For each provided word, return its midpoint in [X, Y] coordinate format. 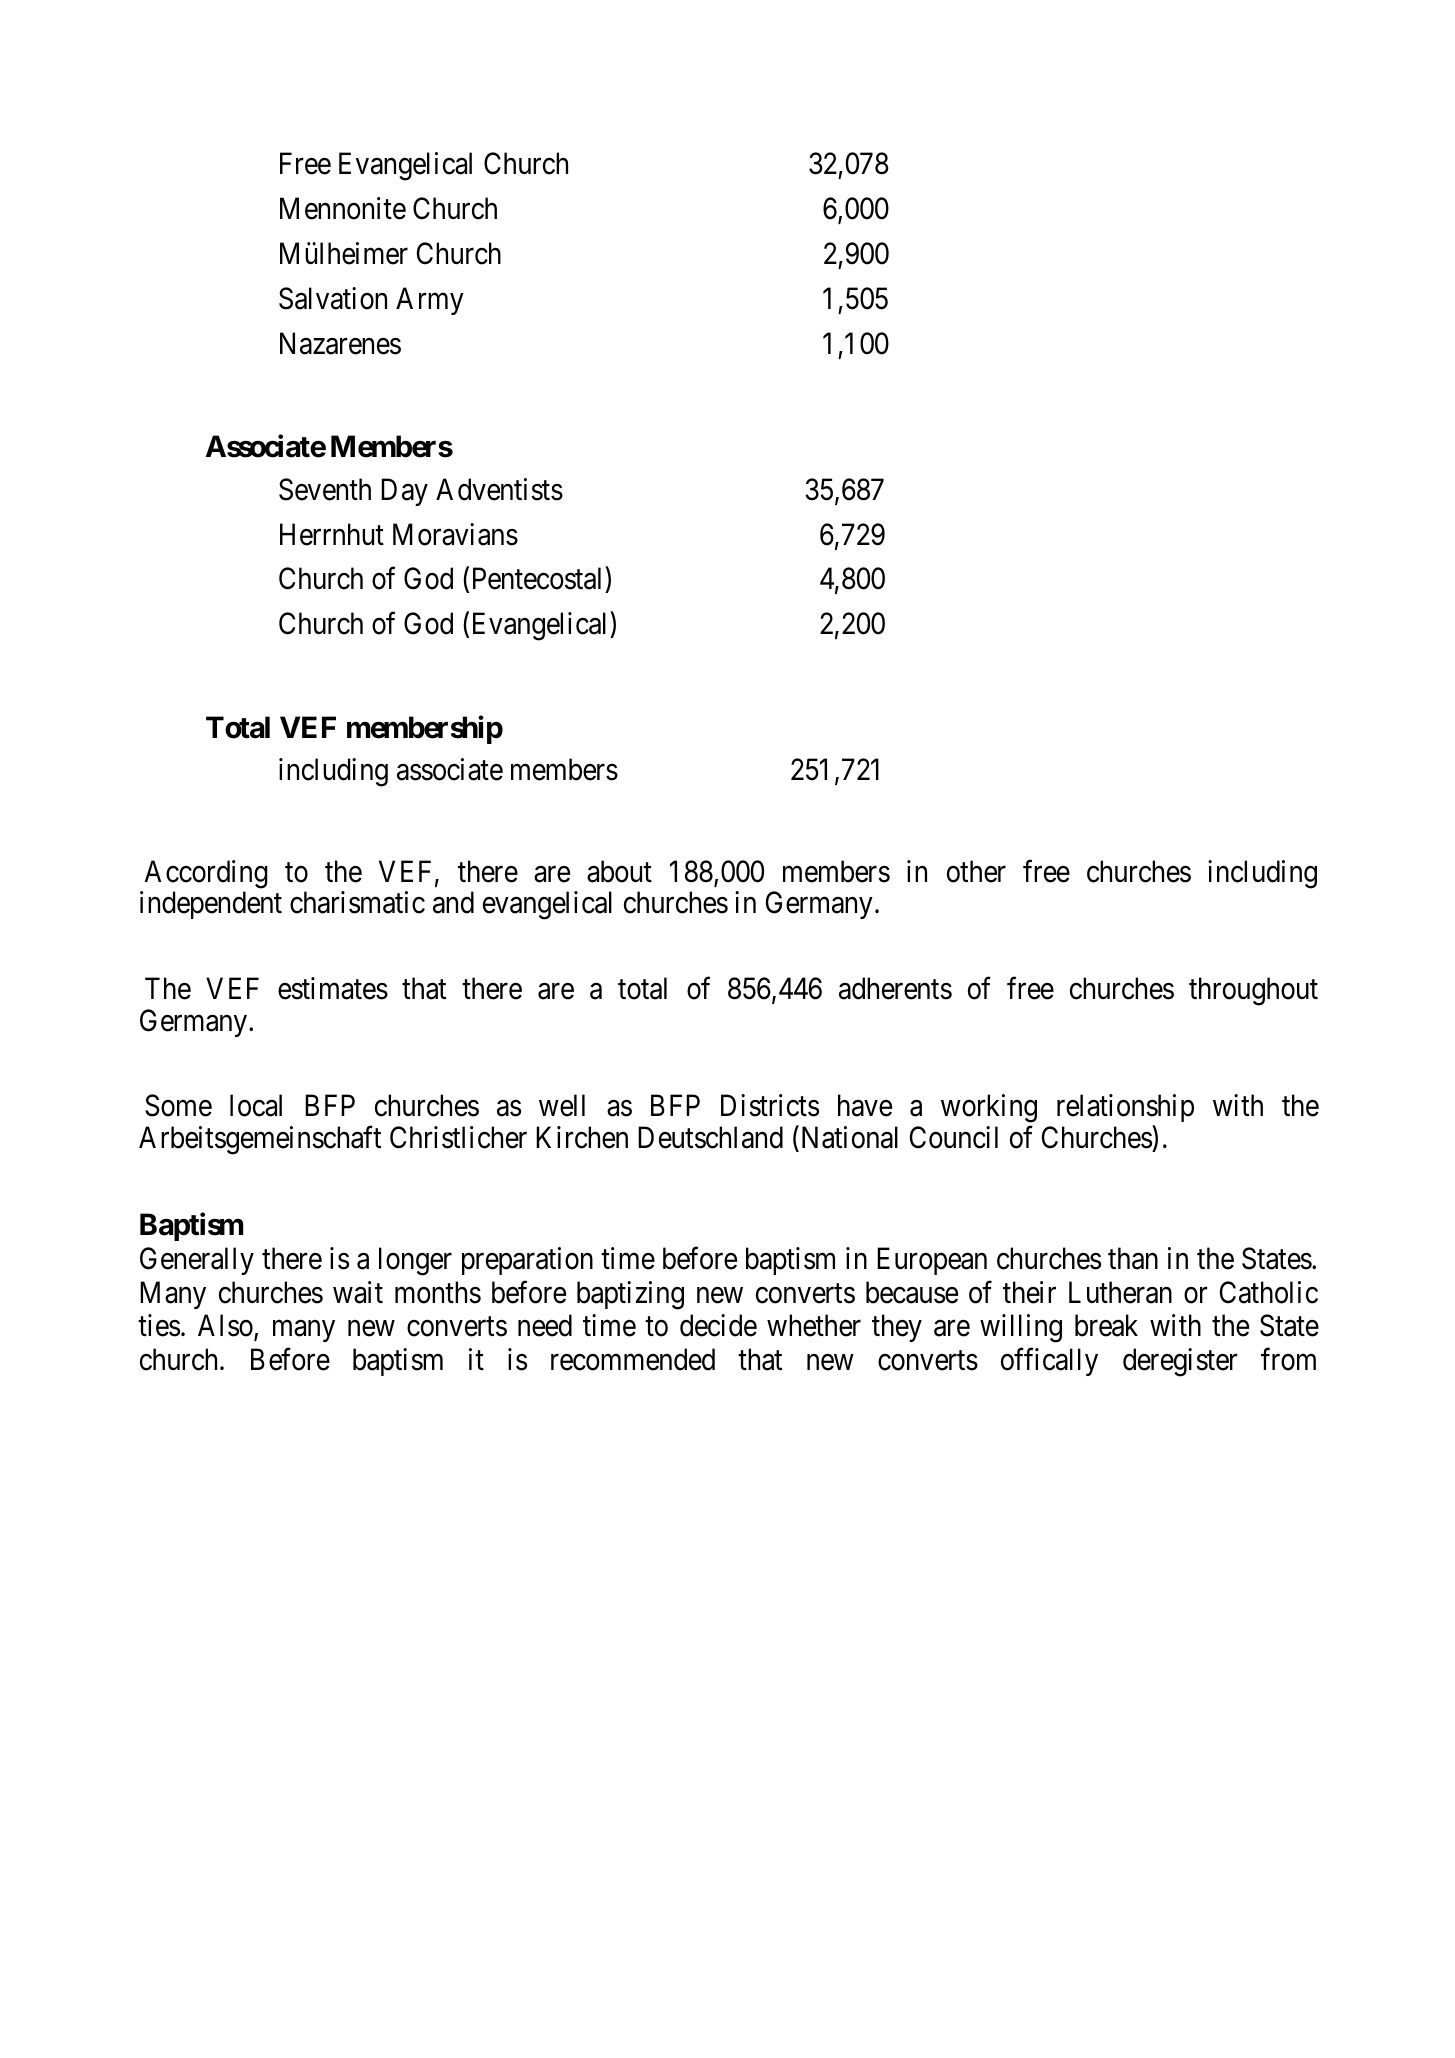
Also [226, 1327]
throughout [1253, 991]
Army [430, 301]
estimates [333, 988]
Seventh [325, 489]
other [976, 871]
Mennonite [343, 208]
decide [718, 1325]
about [619, 871]
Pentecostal [539, 580]
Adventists [499, 489]
